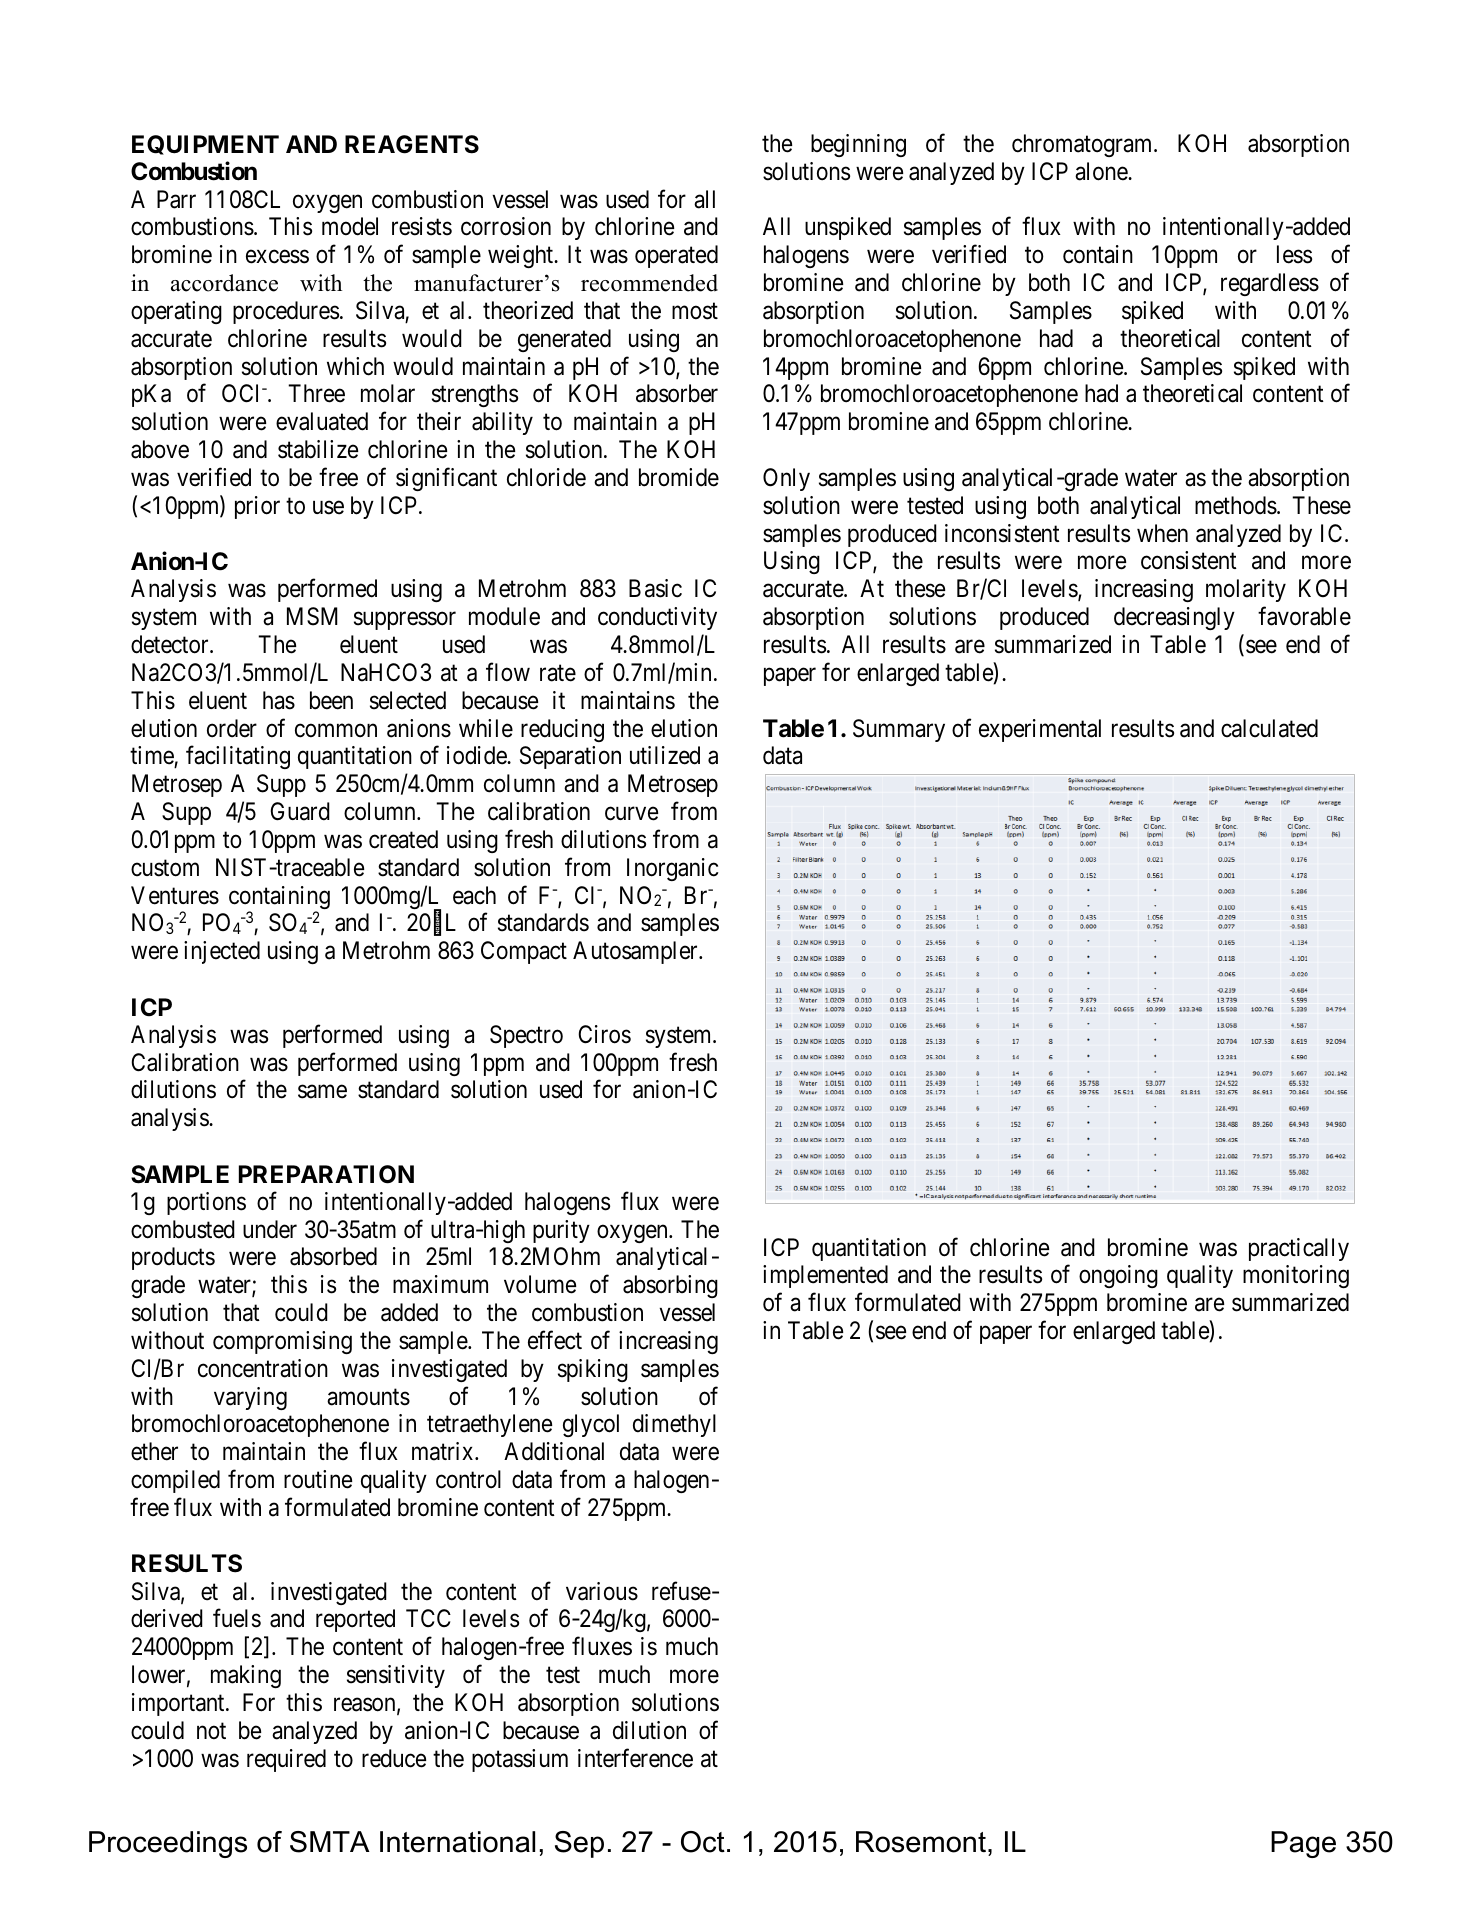 This screenshot has width=1481, height=1917. Describe the element at coordinates (665, 755) in the screenshot. I see `utilized` at that location.
